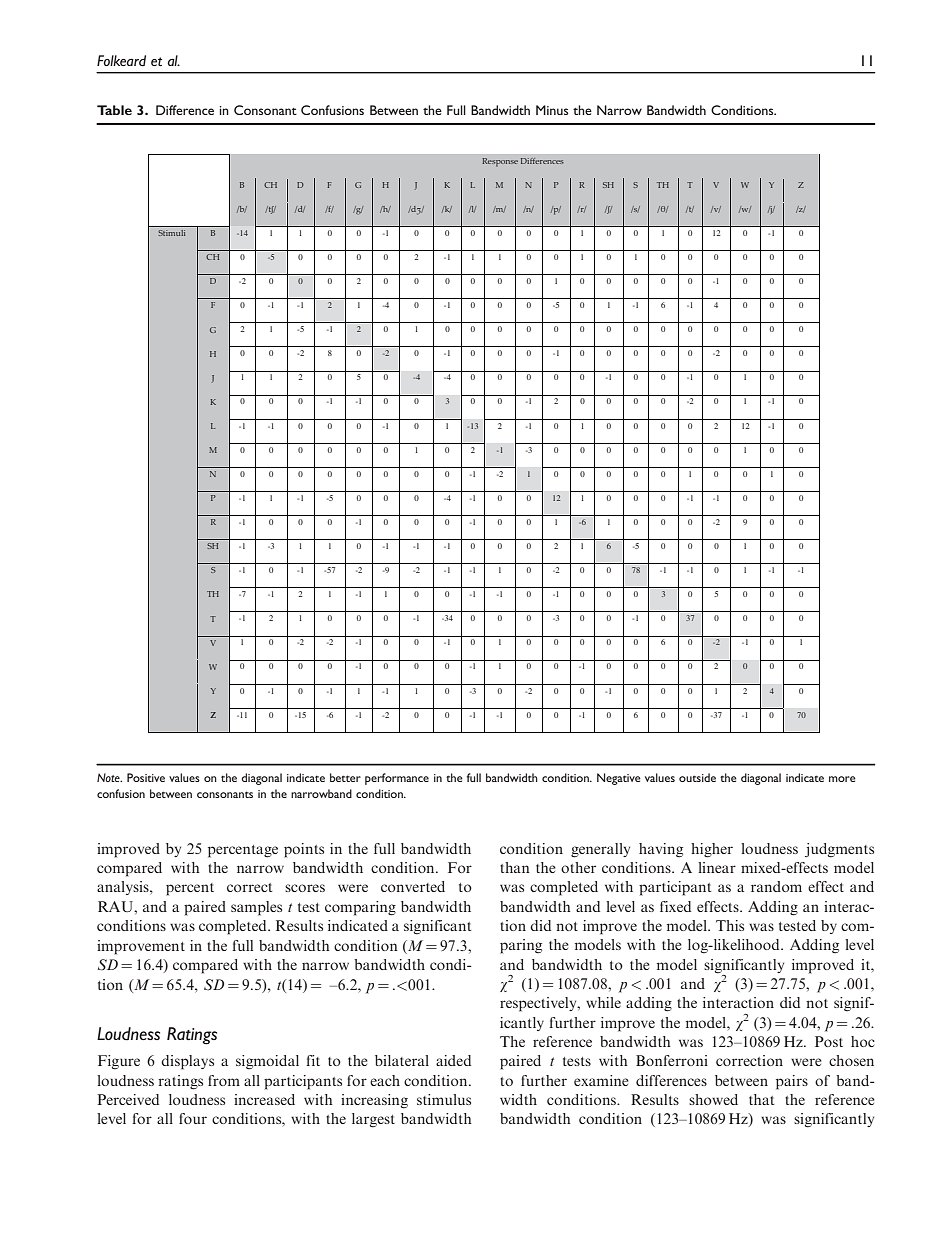  What do you see at coordinates (397, 779) in the image?
I see `performance` at bounding box center [397, 779].
